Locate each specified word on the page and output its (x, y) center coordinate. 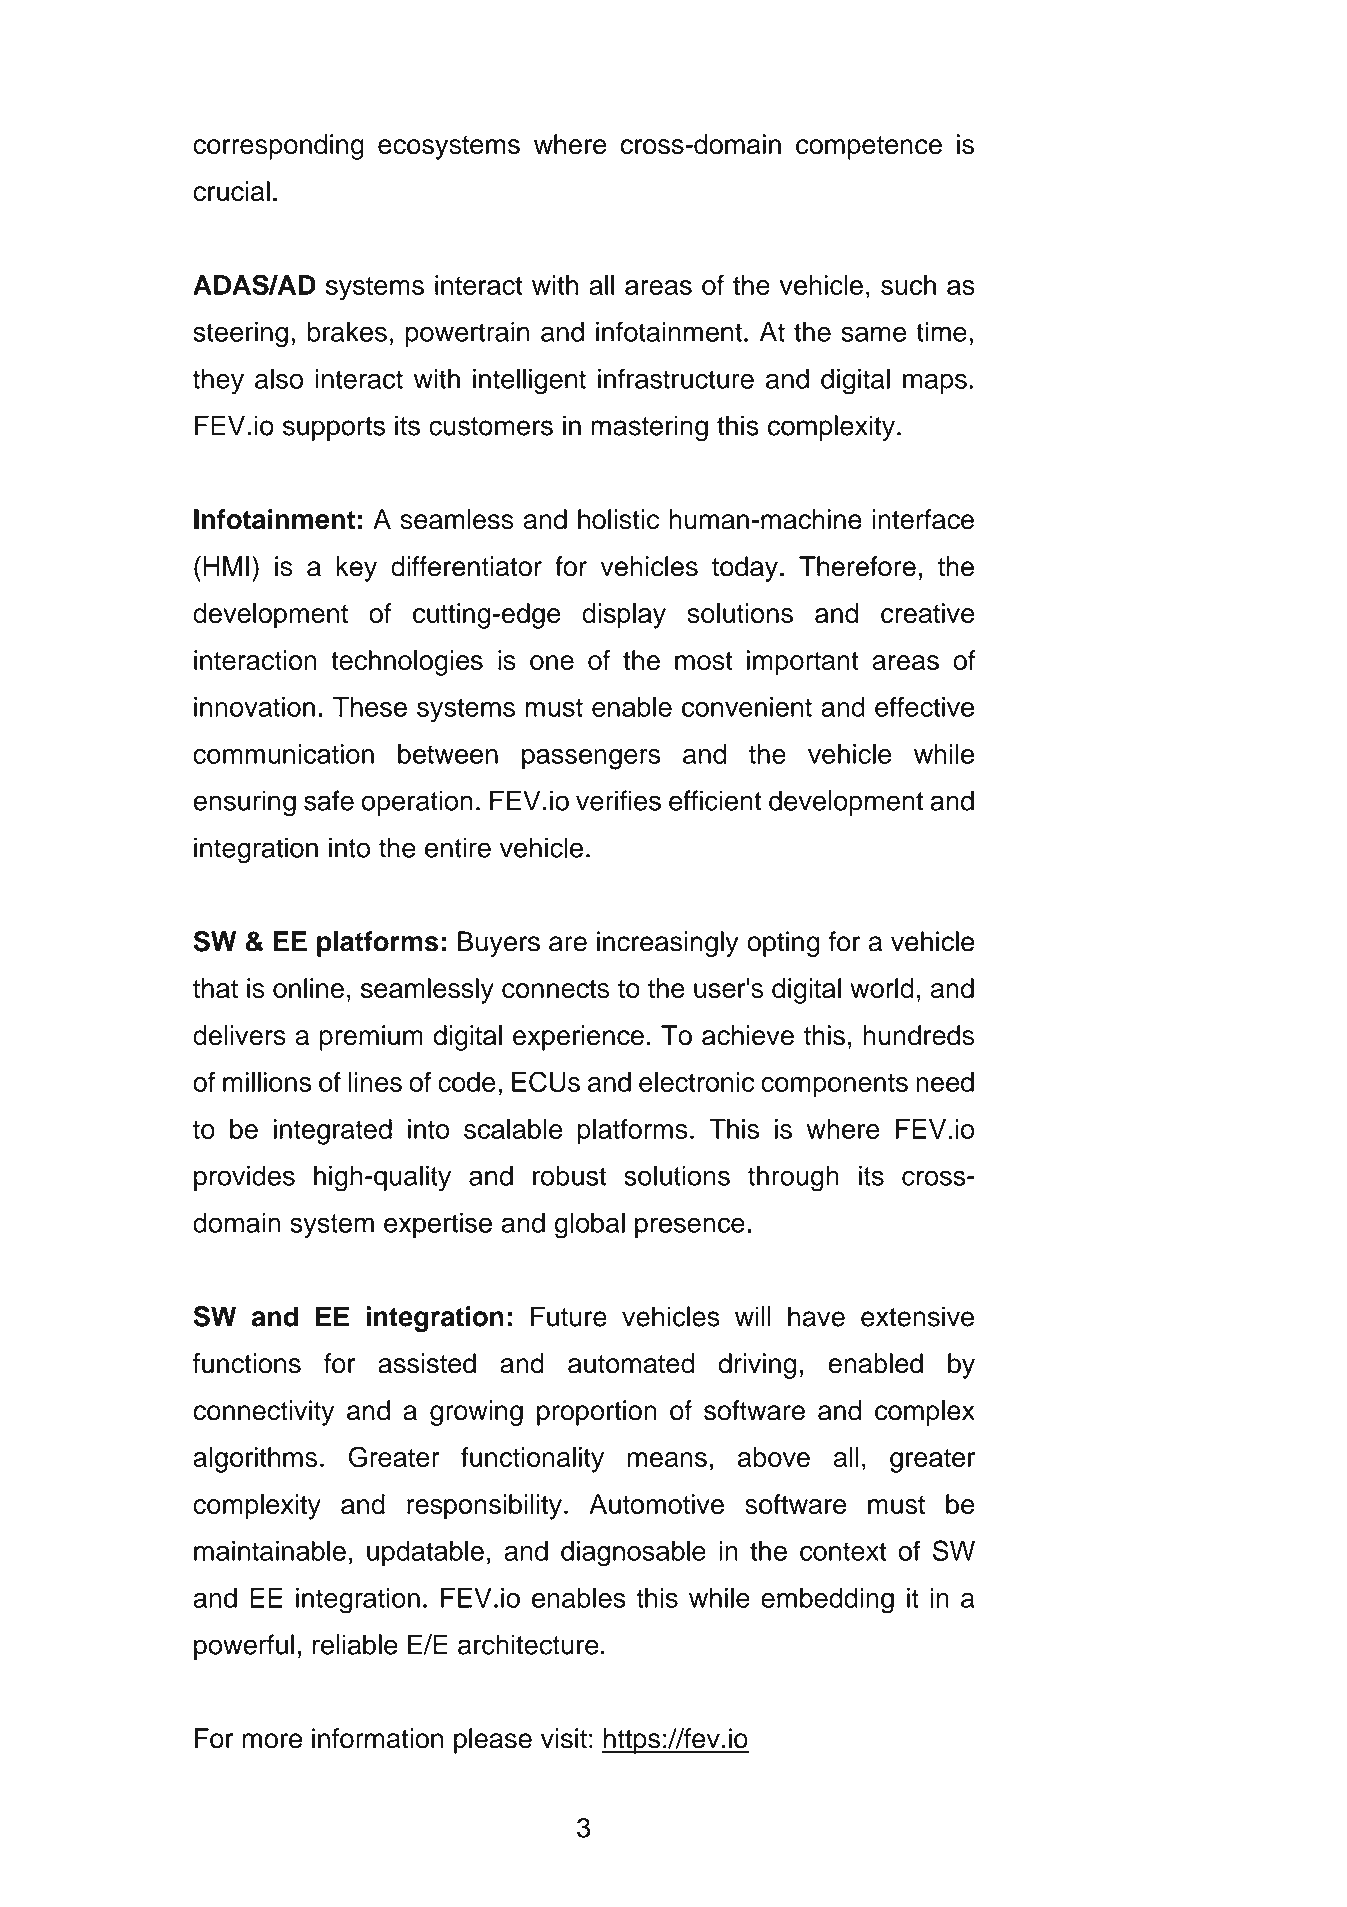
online (308, 988)
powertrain (467, 334)
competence (869, 148)
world (882, 988)
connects (555, 989)
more (272, 1741)
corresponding (278, 147)
